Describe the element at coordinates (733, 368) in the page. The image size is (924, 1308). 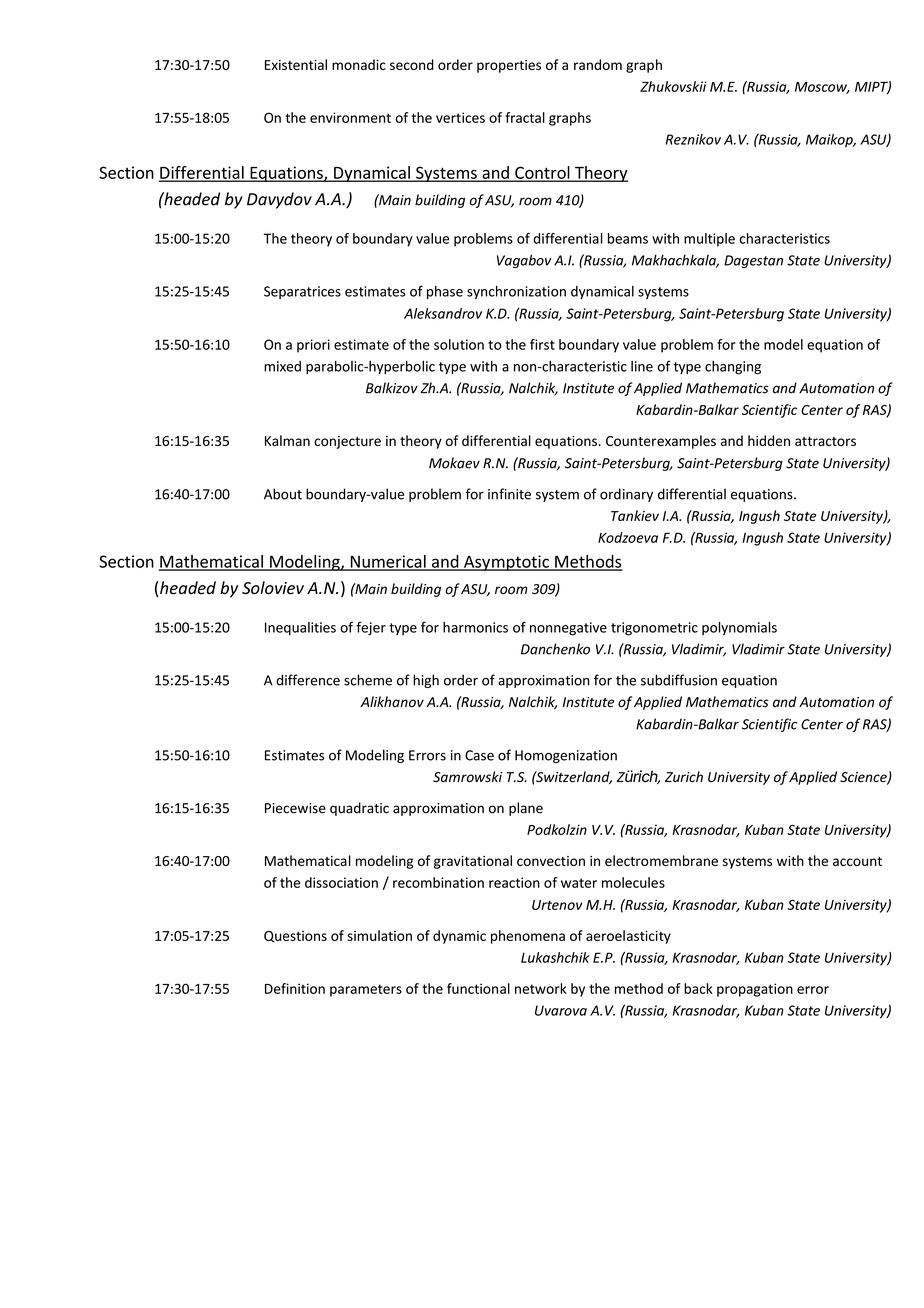
I see `changing` at that location.
